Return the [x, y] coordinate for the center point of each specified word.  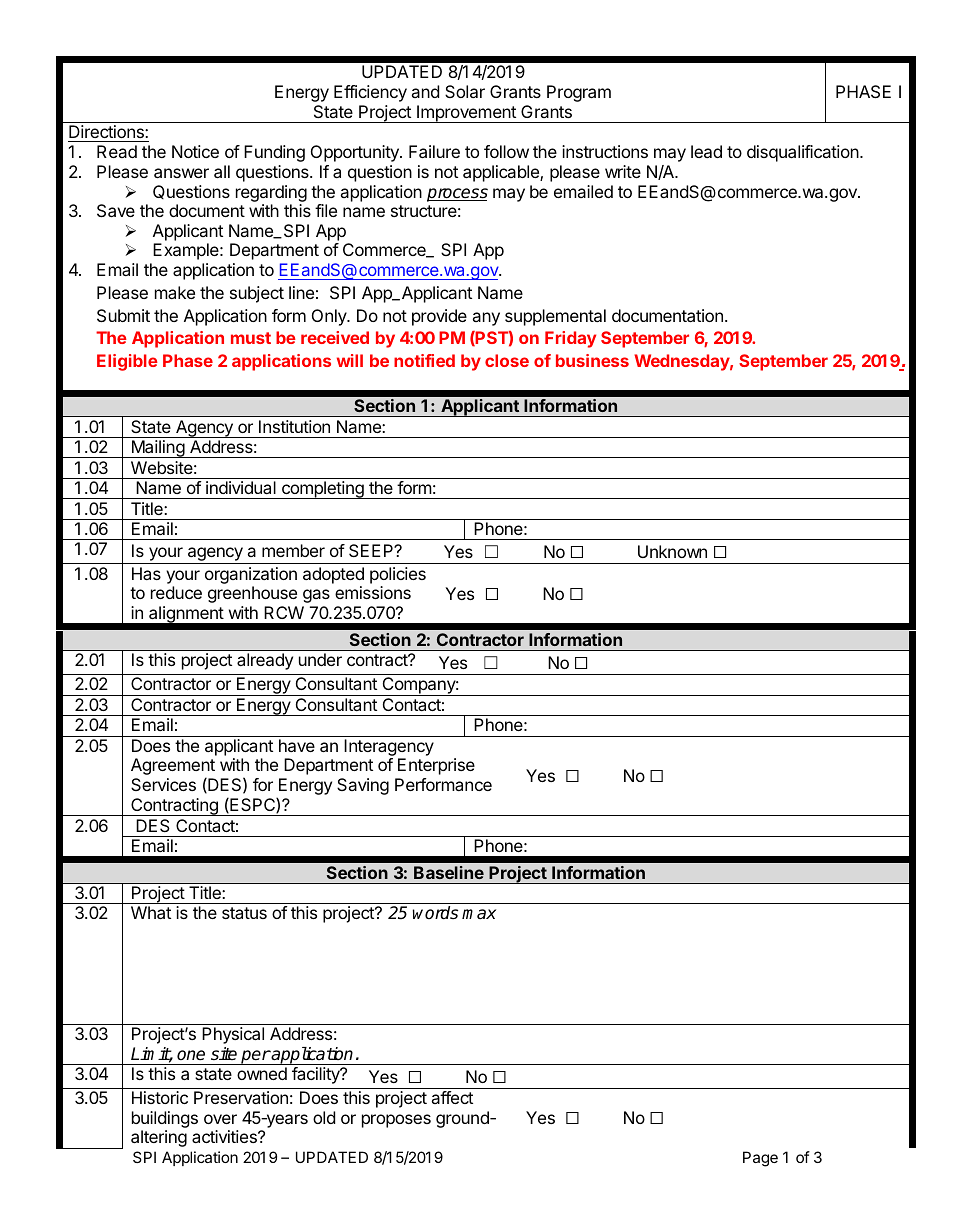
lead [706, 151]
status [244, 913]
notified [424, 360]
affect [452, 1097]
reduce [176, 592]
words [435, 913]
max [479, 914]
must [251, 338]
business [592, 360]
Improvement [466, 114]
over [220, 1119]
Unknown [672, 551]
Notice [195, 151]
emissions [373, 592]
